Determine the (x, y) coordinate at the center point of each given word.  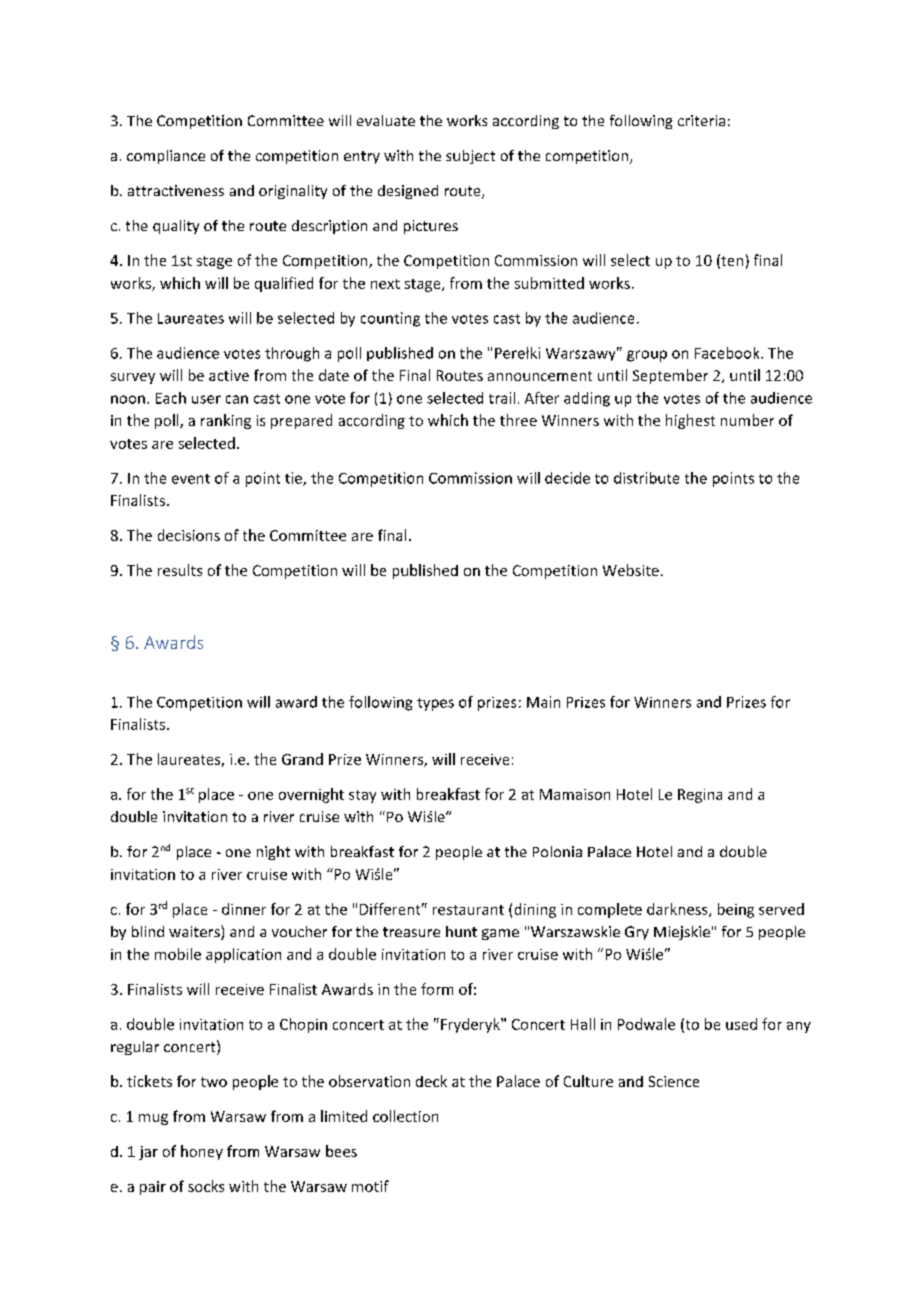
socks (206, 1186)
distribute (646, 478)
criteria (701, 120)
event (191, 479)
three (518, 420)
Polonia (557, 851)
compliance (166, 157)
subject (470, 157)
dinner (244, 909)
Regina (700, 796)
